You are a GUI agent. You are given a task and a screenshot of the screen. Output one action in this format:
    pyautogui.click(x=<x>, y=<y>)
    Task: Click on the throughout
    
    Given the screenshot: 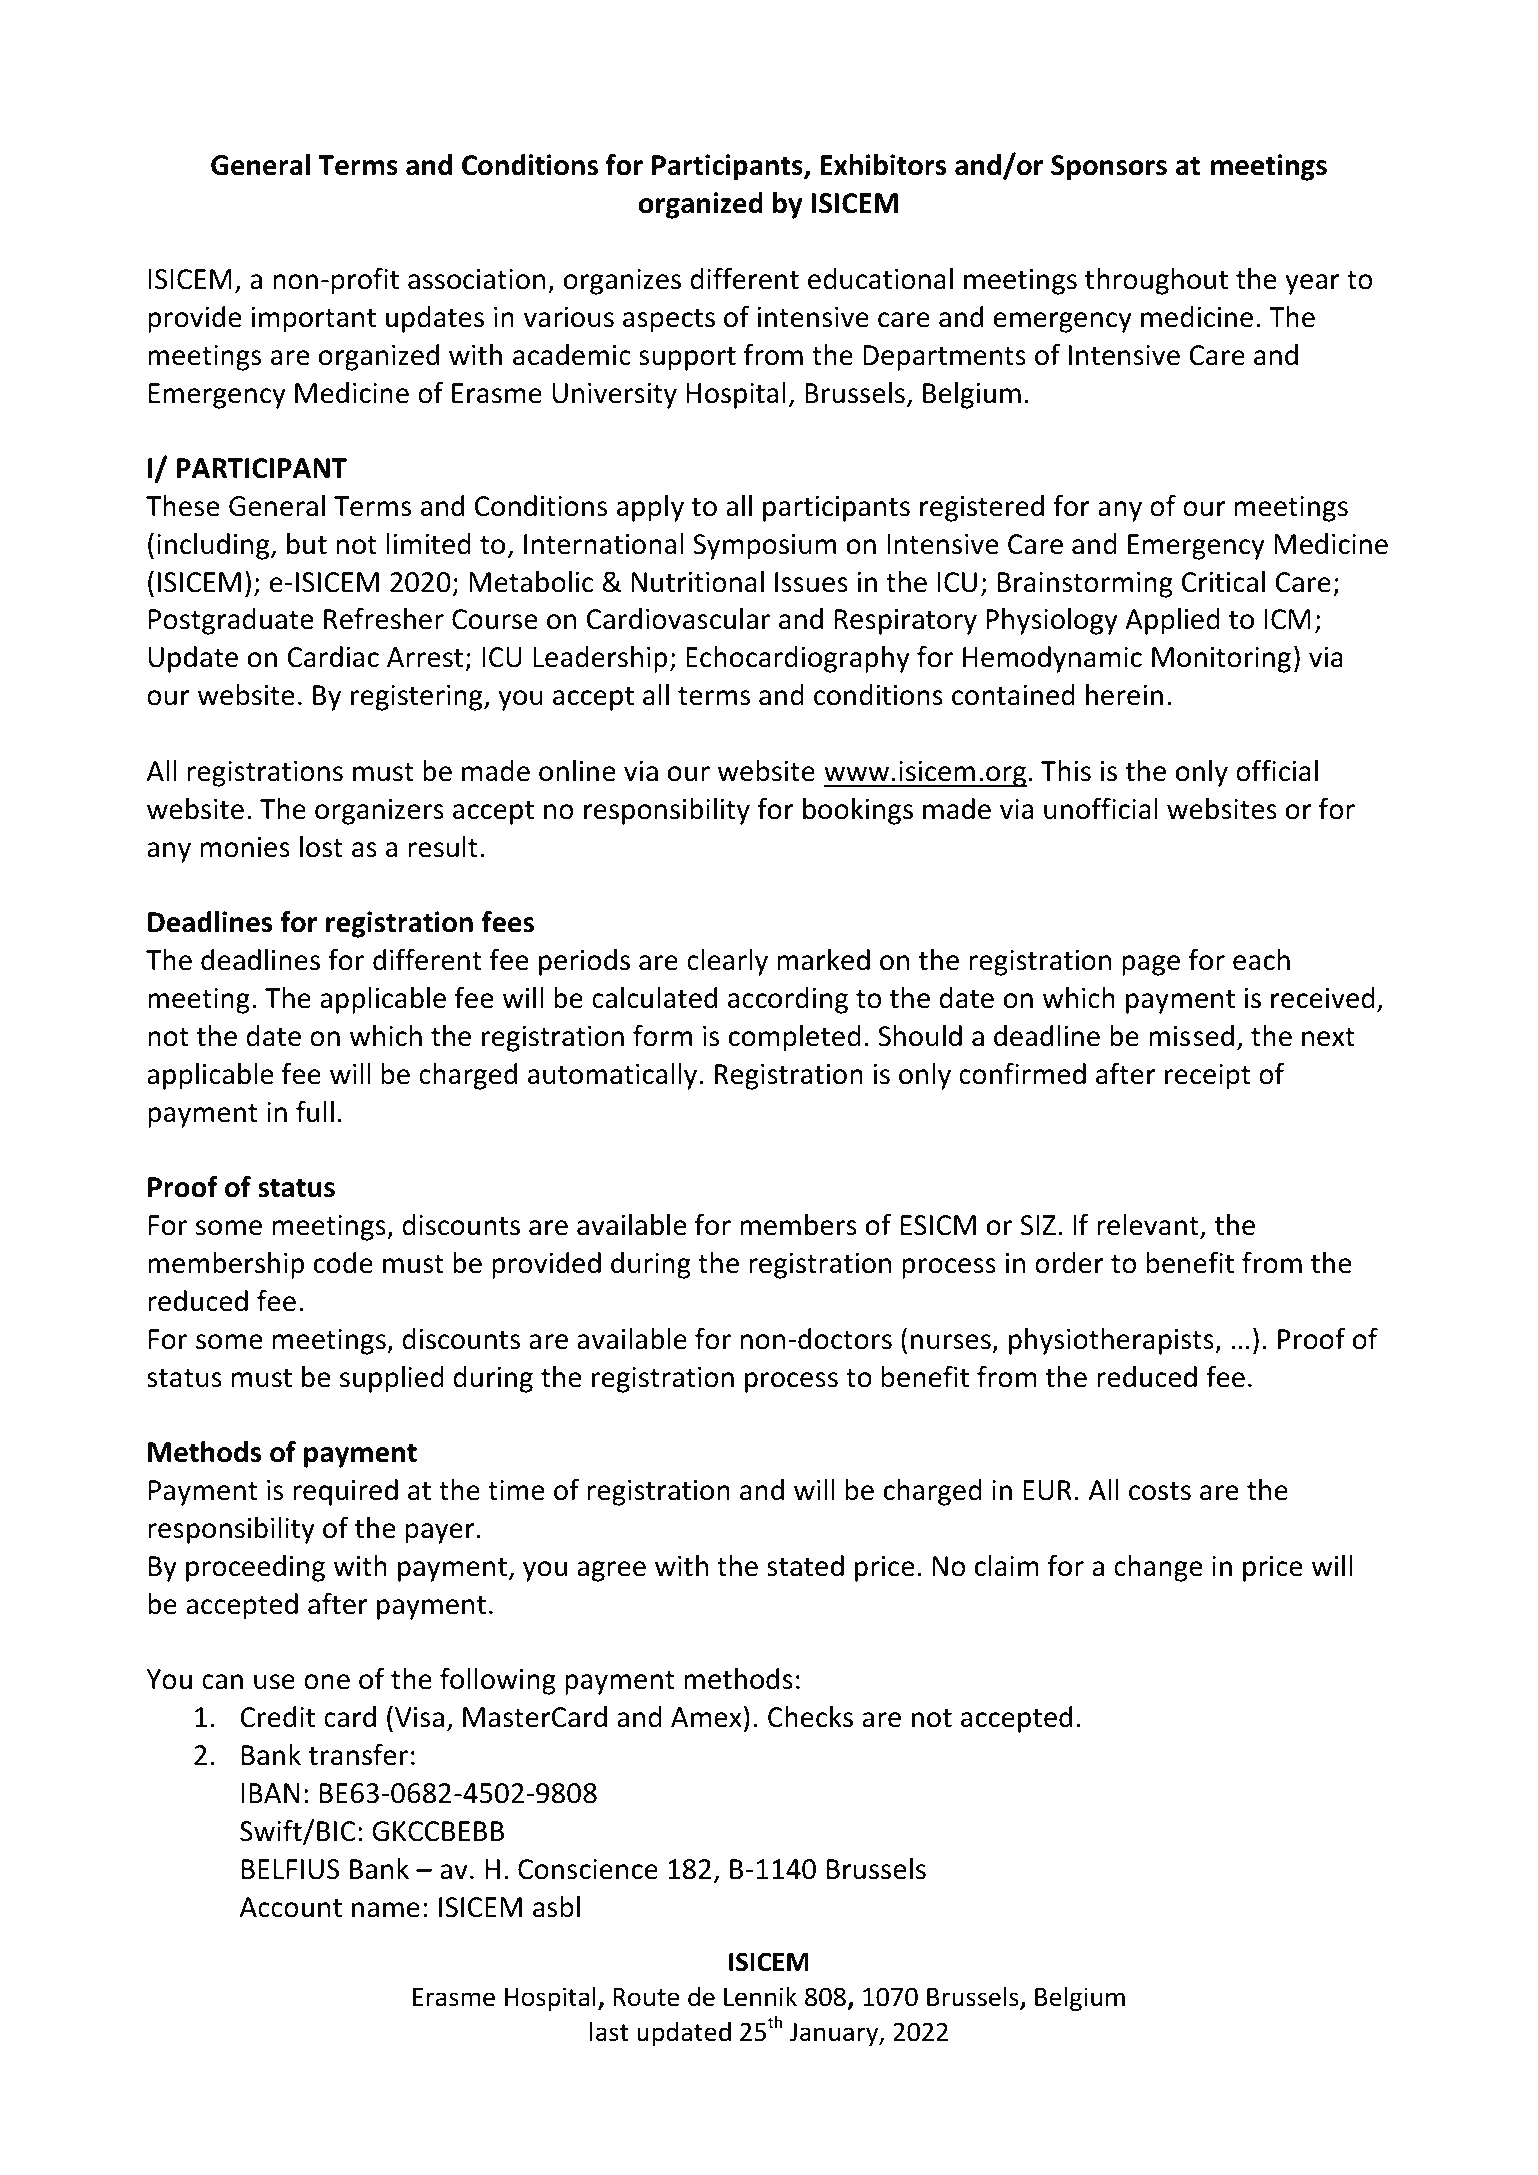 What is the action you would take?
    pyautogui.click(x=1156, y=281)
